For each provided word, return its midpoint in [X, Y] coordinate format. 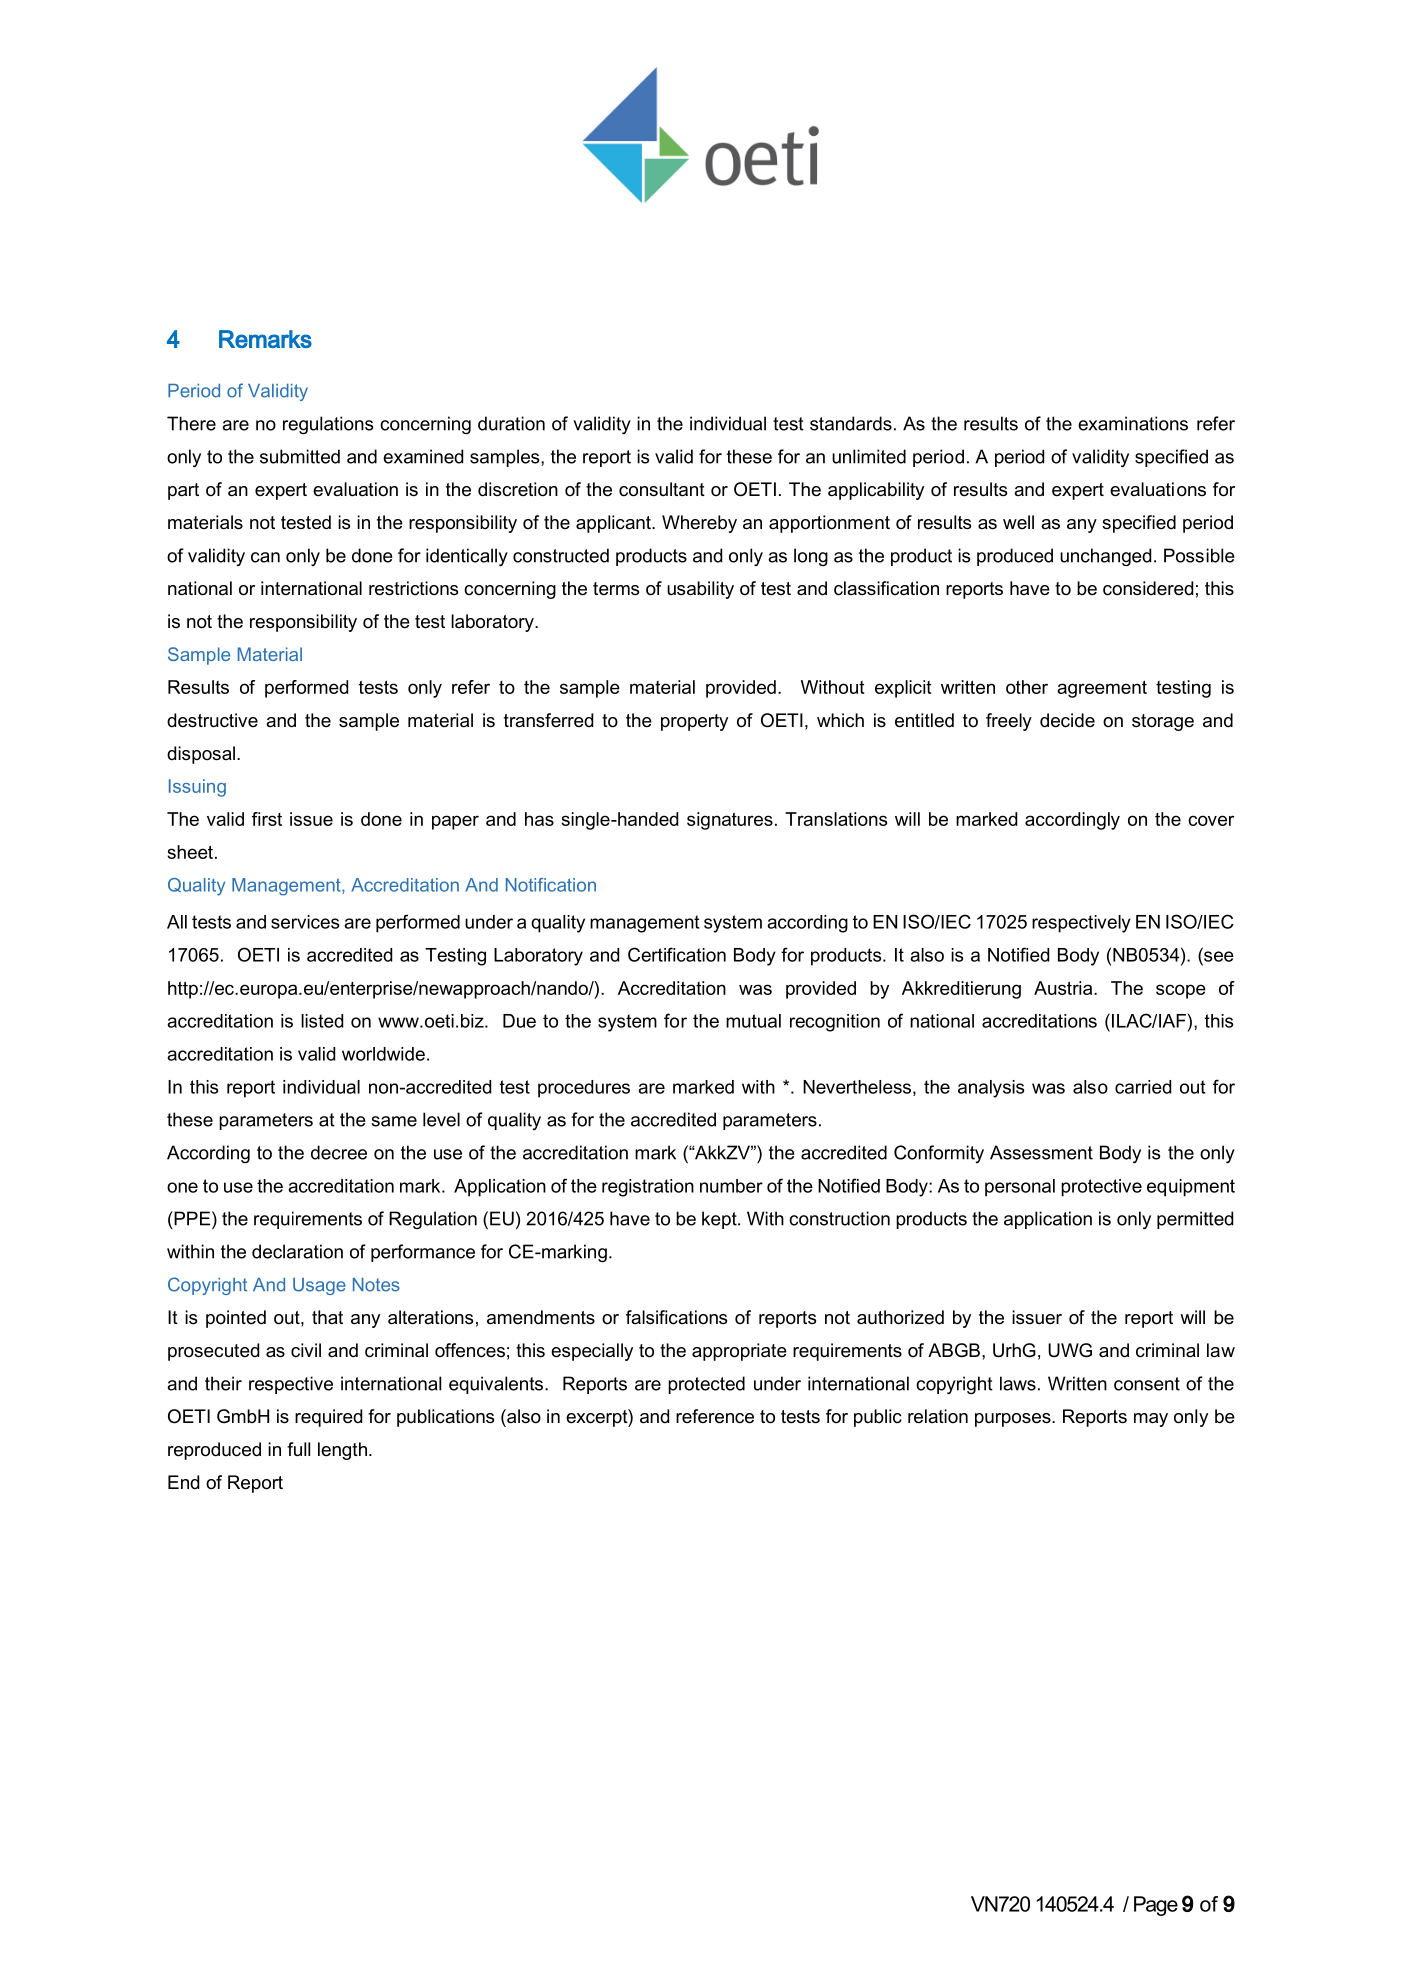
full [298, 1449]
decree [339, 1152]
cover [1211, 820]
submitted [300, 456]
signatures [730, 821]
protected [706, 1385]
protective [1101, 1188]
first [267, 819]
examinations [1133, 423]
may [1151, 1420]
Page [1156, 1906]
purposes [1014, 1420]
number [731, 1186]
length [342, 1451]
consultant [662, 489]
